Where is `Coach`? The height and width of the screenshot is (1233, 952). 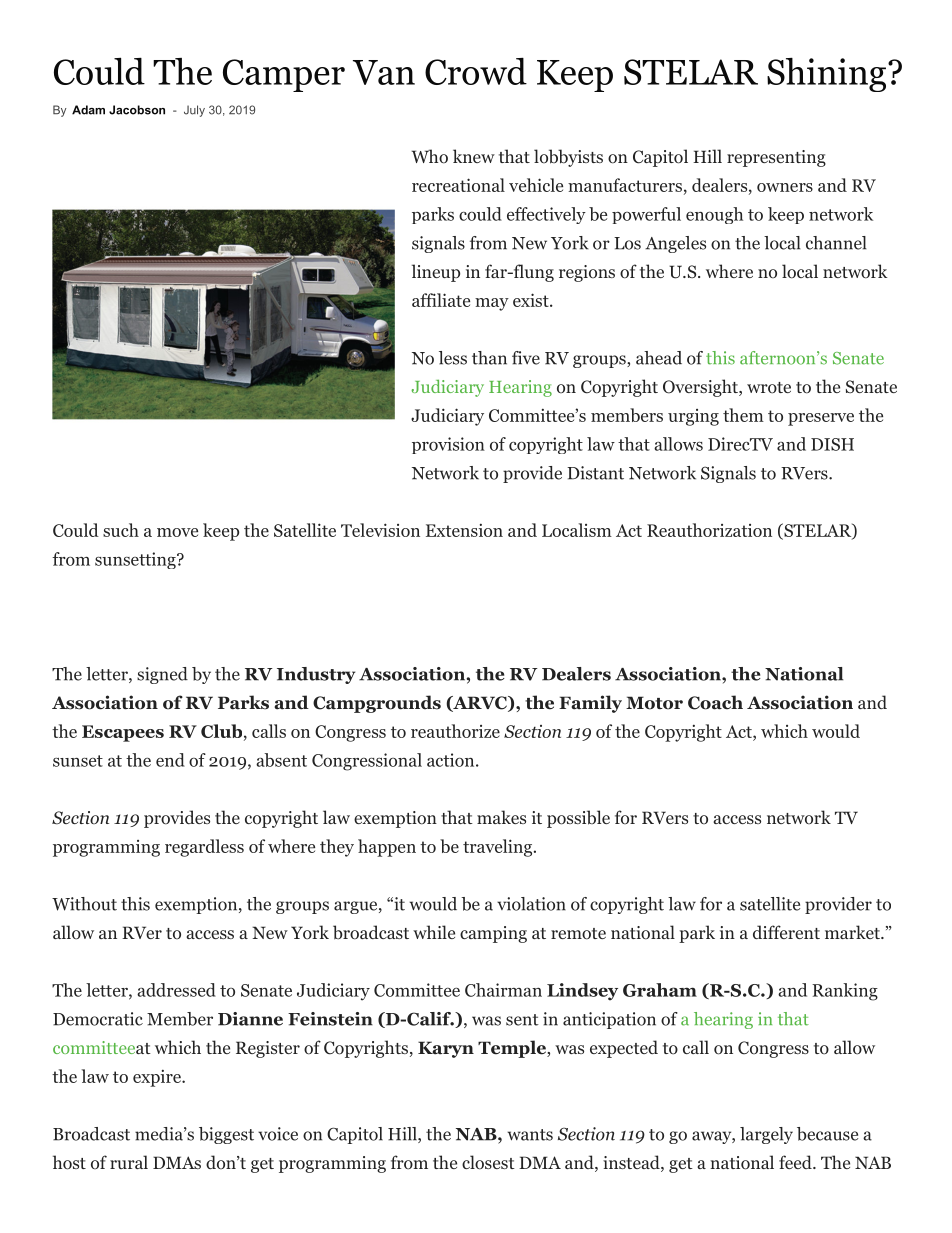 Coach is located at coordinates (715, 702).
